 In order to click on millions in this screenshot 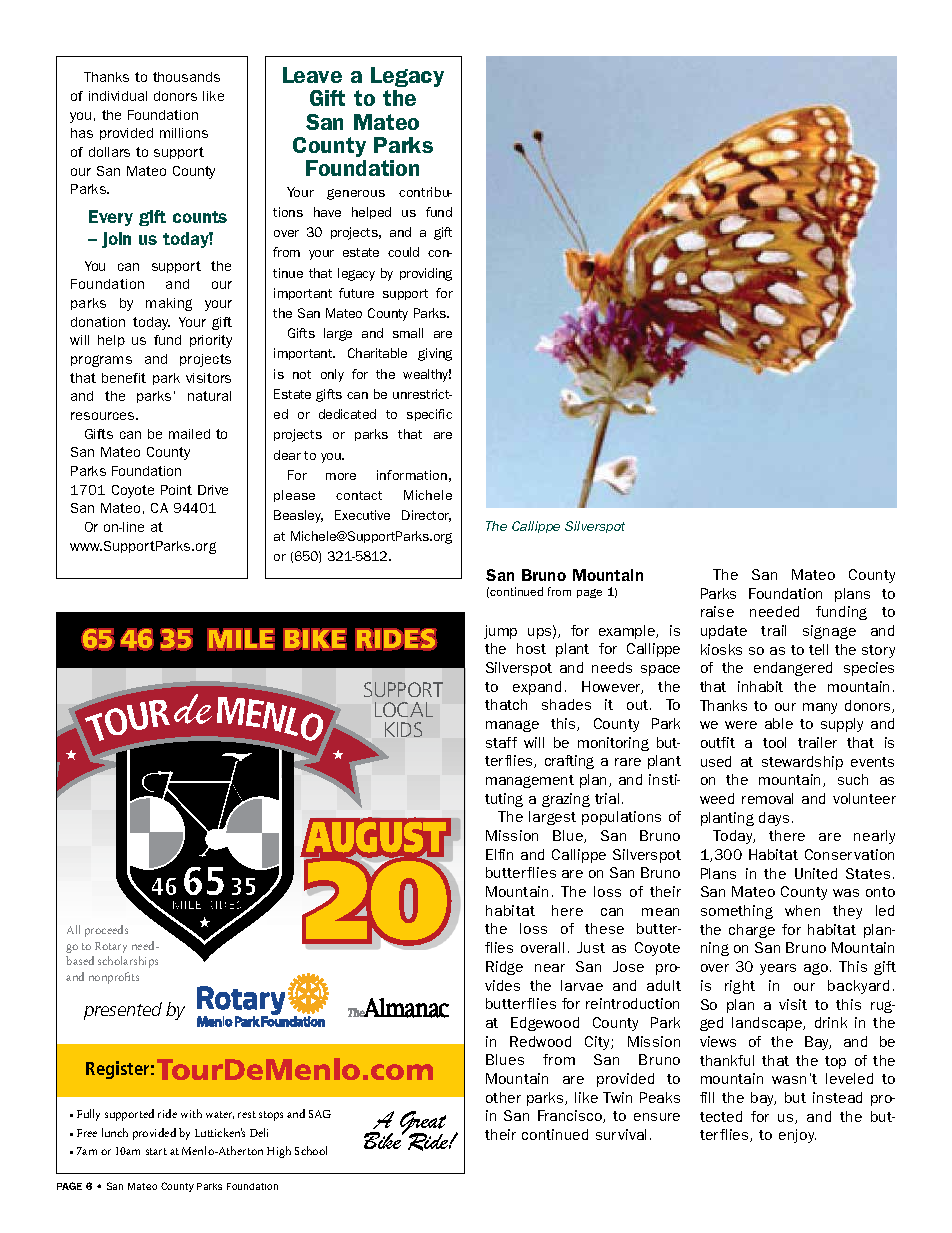, I will do `click(184, 133)`.
